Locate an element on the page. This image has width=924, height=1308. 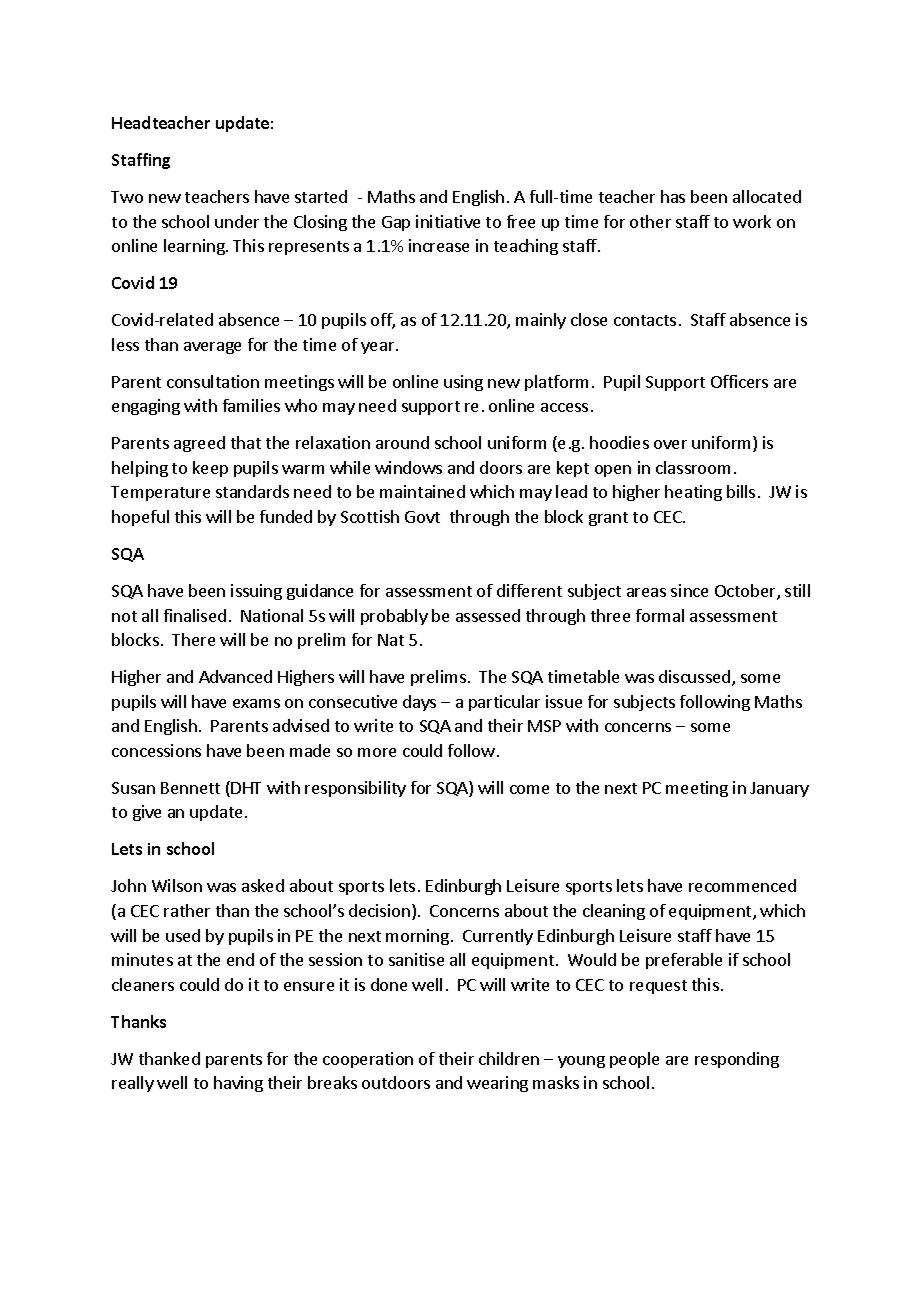
Bennett is located at coordinates (190, 788).
